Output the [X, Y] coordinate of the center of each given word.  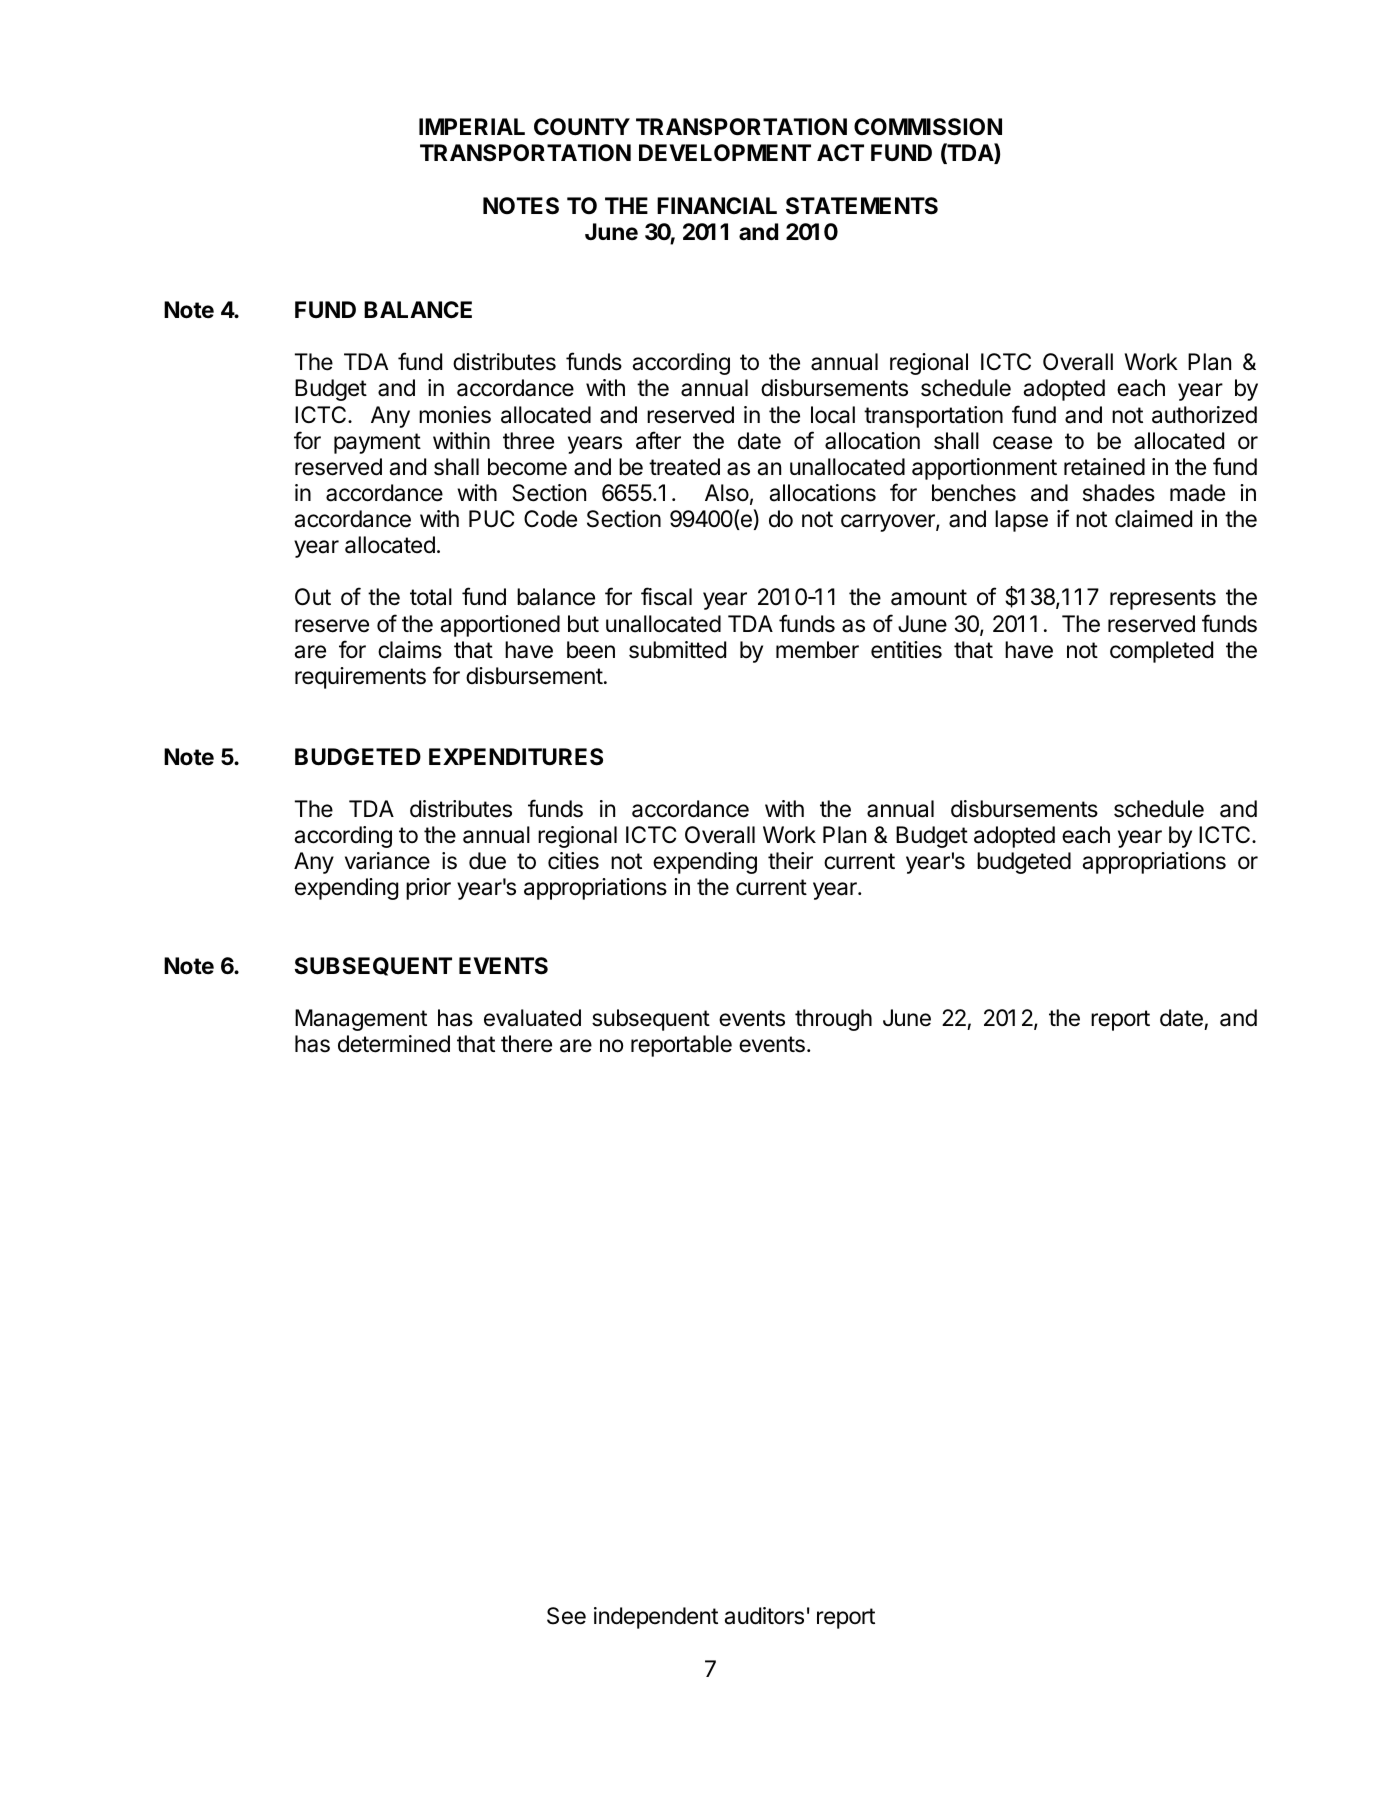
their [790, 861]
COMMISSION [928, 127]
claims [410, 650]
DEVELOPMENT [725, 152]
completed [1161, 652]
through [833, 1020]
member [817, 650]
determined [394, 1044]
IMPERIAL [472, 126]
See [566, 1616]
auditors [764, 1616]
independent [656, 1618]
